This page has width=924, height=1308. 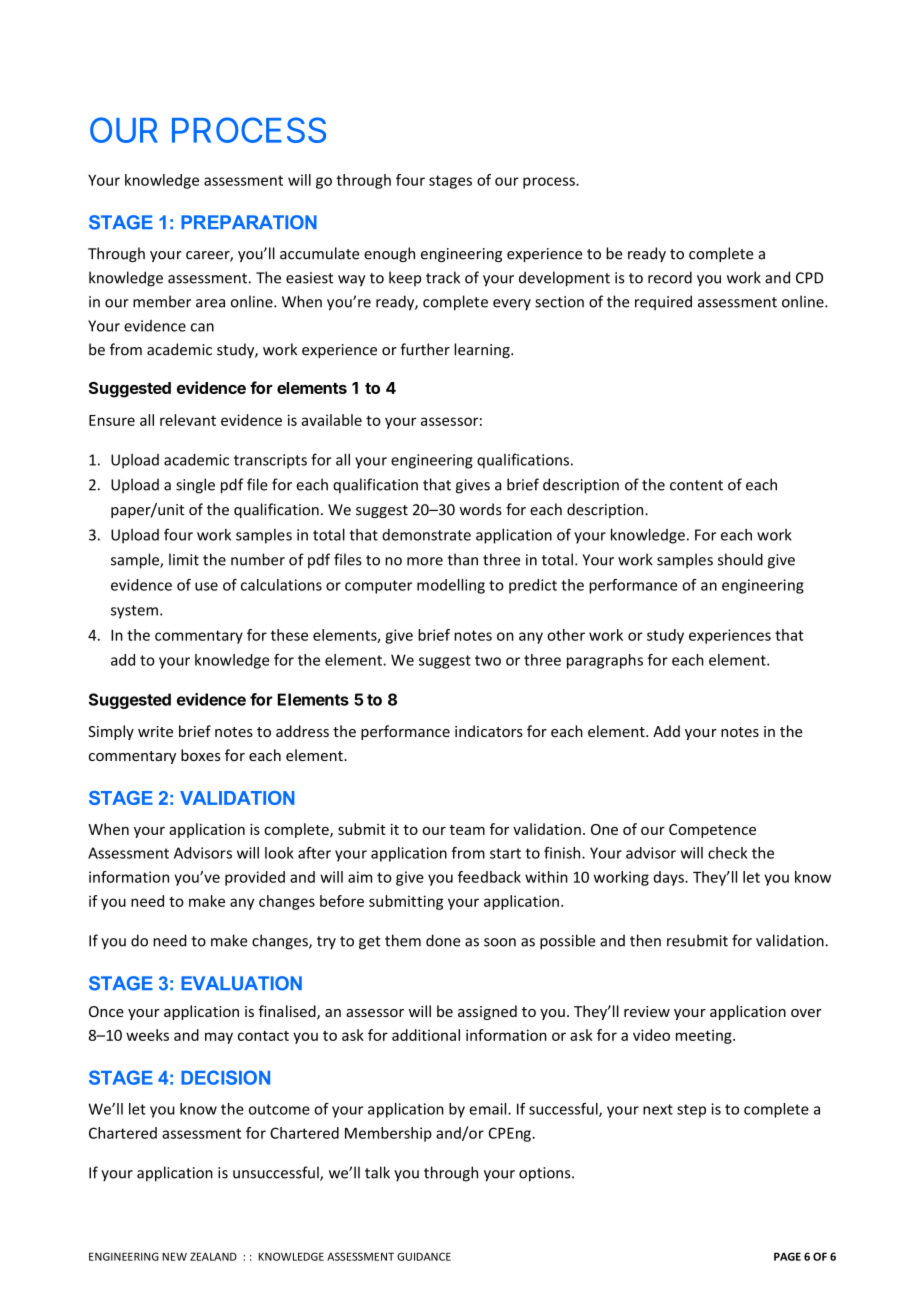 What do you see at coordinates (443, 277) in the page?
I see `track` at bounding box center [443, 277].
